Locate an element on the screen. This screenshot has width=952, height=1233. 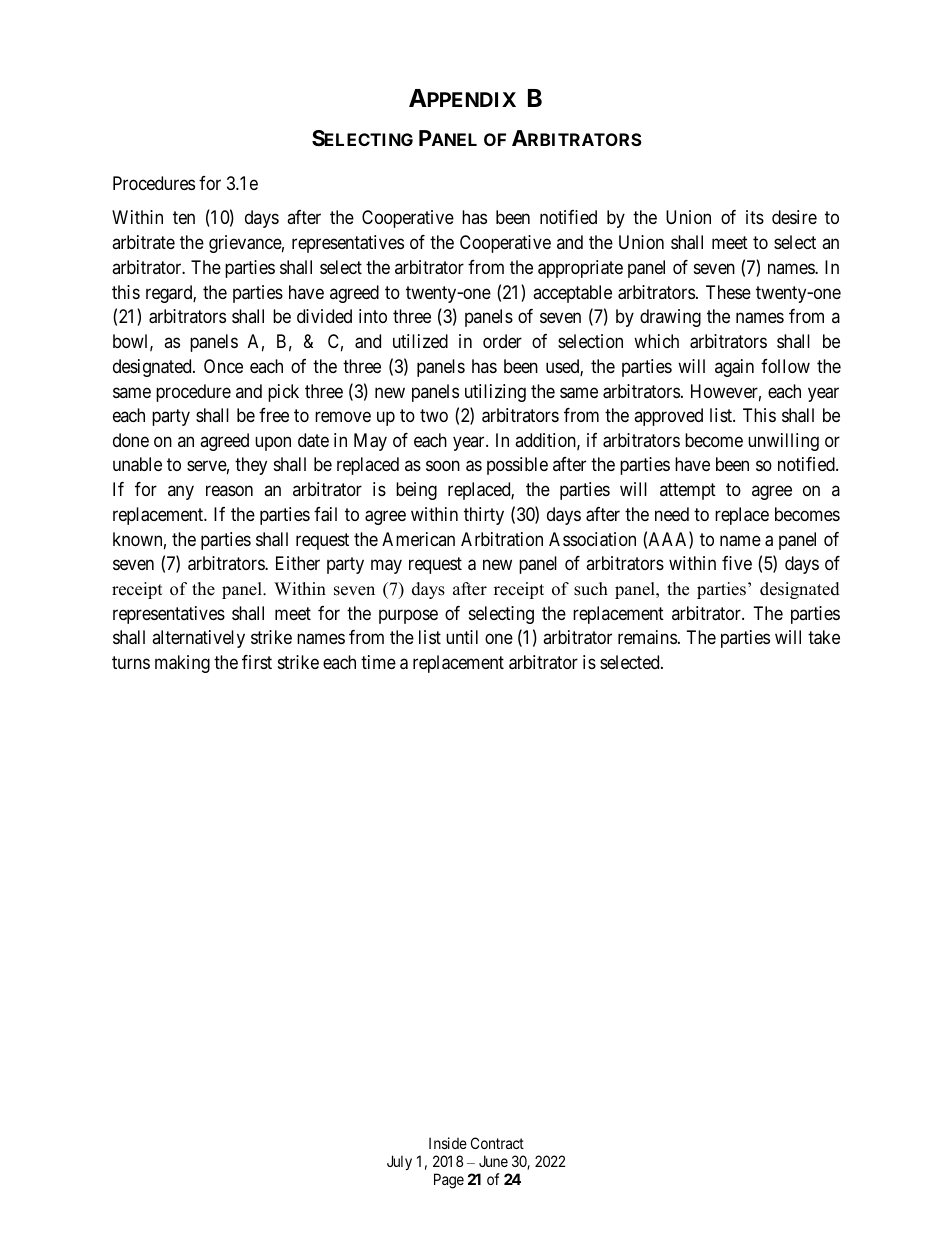
making is located at coordinates (182, 664).
